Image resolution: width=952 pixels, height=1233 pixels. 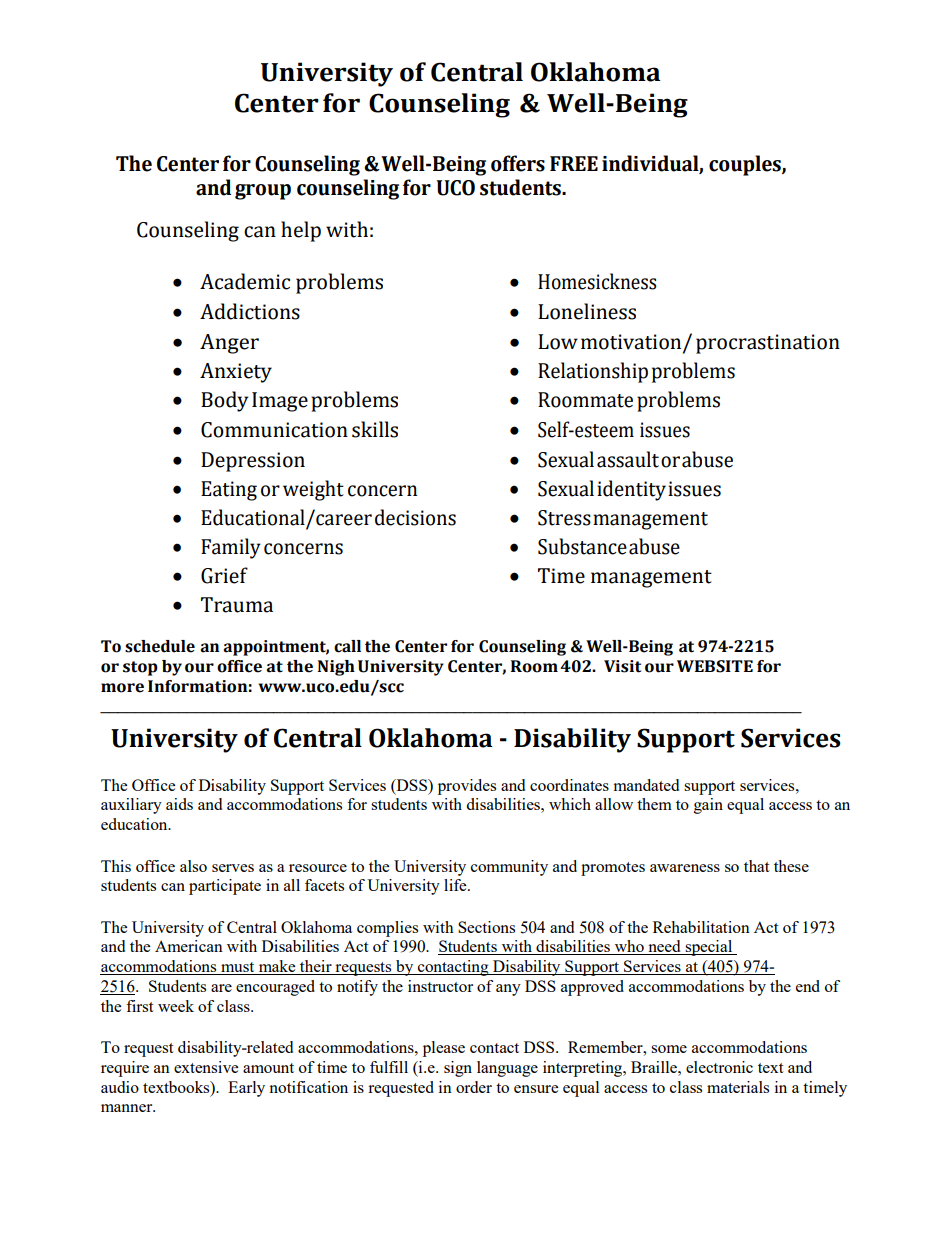 What do you see at coordinates (458, 1069) in the image?
I see `sign` at bounding box center [458, 1069].
